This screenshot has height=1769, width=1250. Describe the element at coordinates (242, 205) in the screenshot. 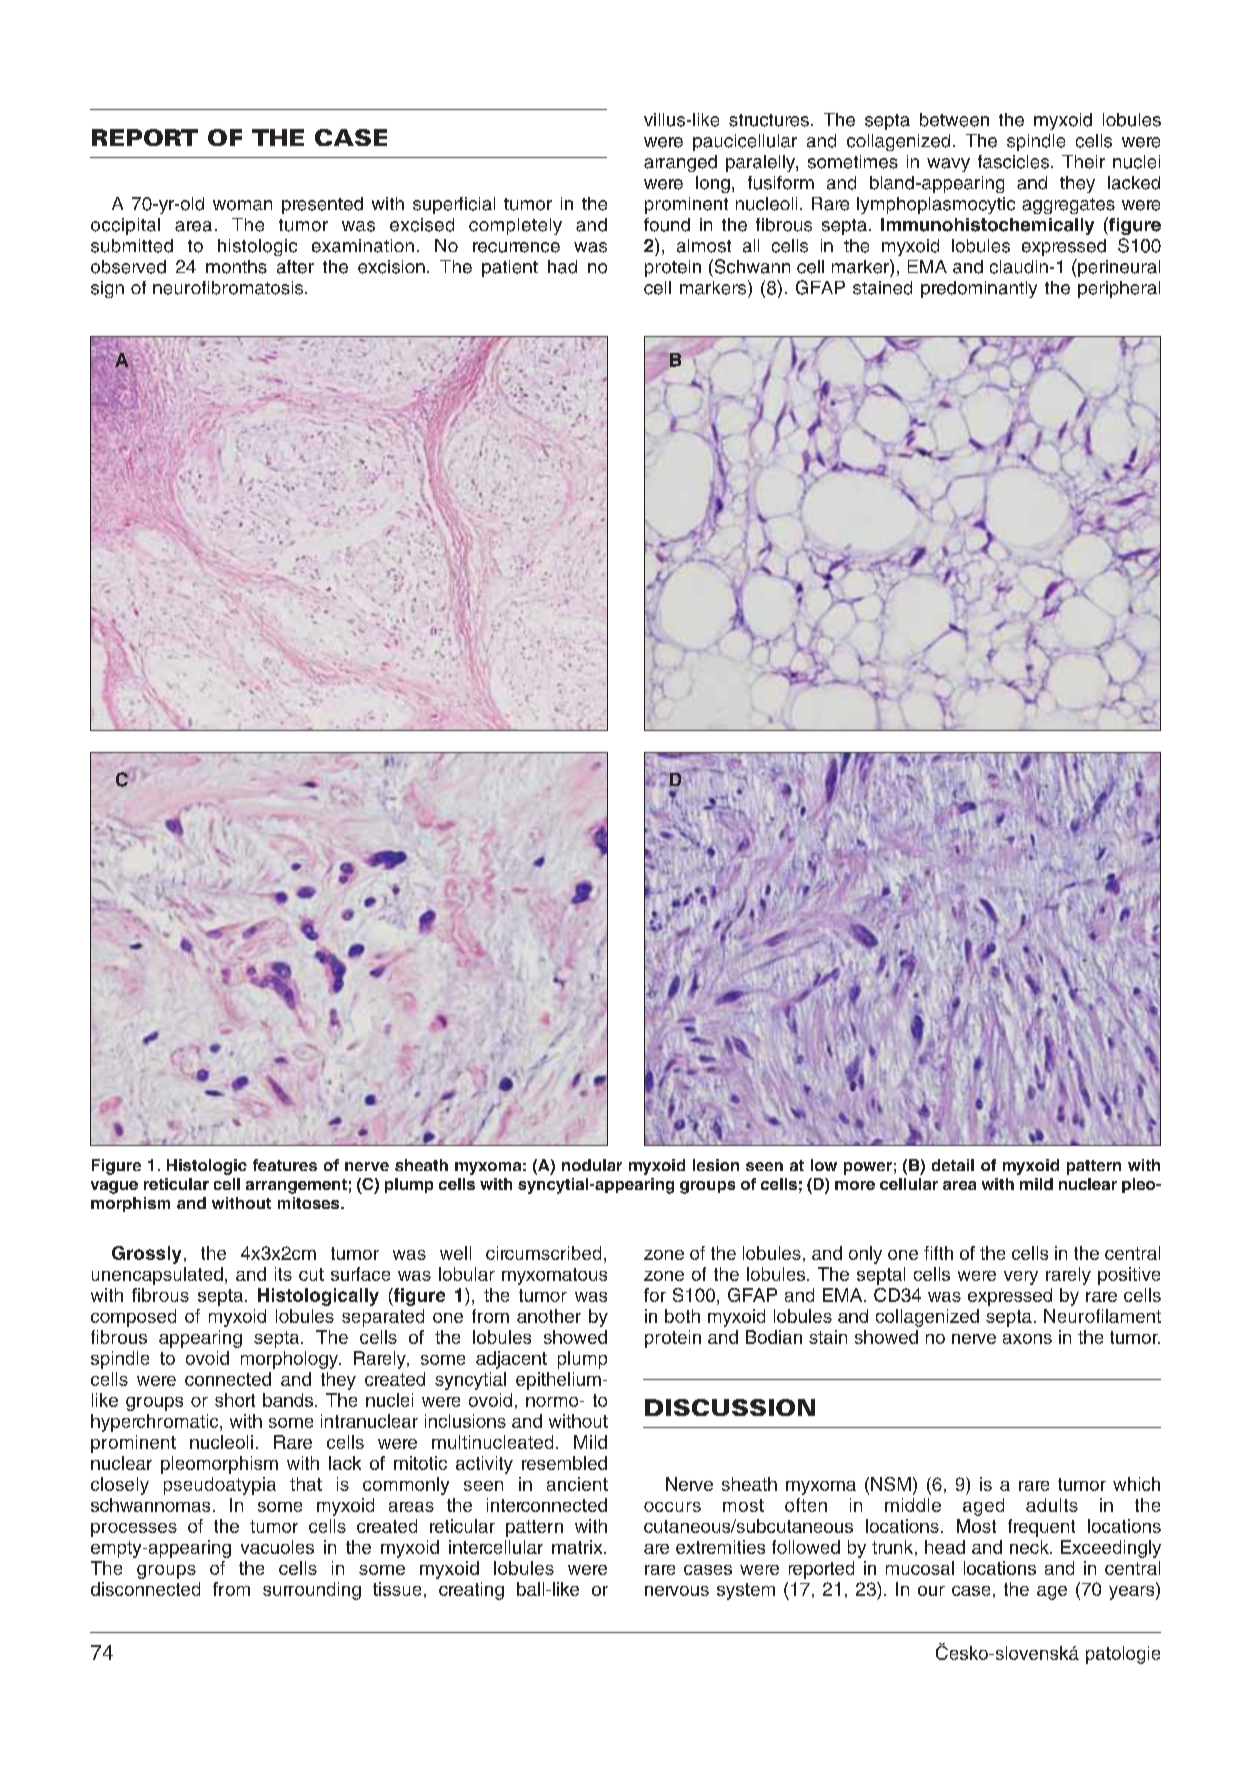

I see `woman` at that location.
